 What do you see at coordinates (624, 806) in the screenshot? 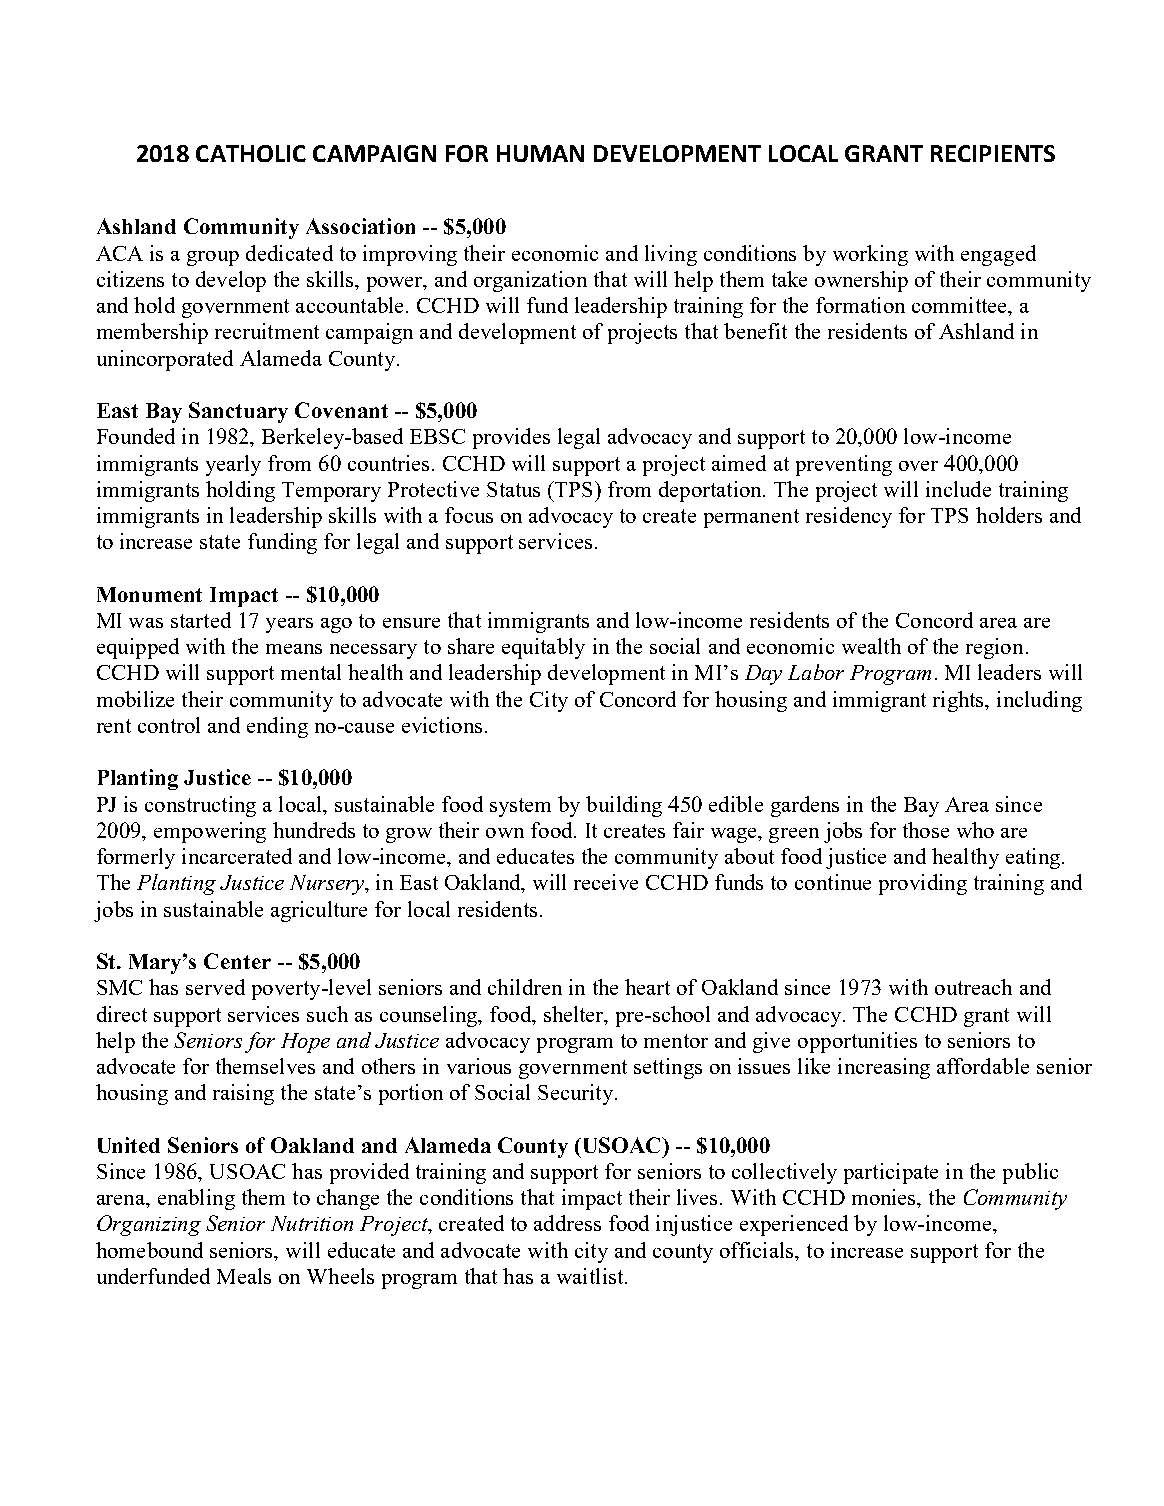
I see `building` at bounding box center [624, 806].
